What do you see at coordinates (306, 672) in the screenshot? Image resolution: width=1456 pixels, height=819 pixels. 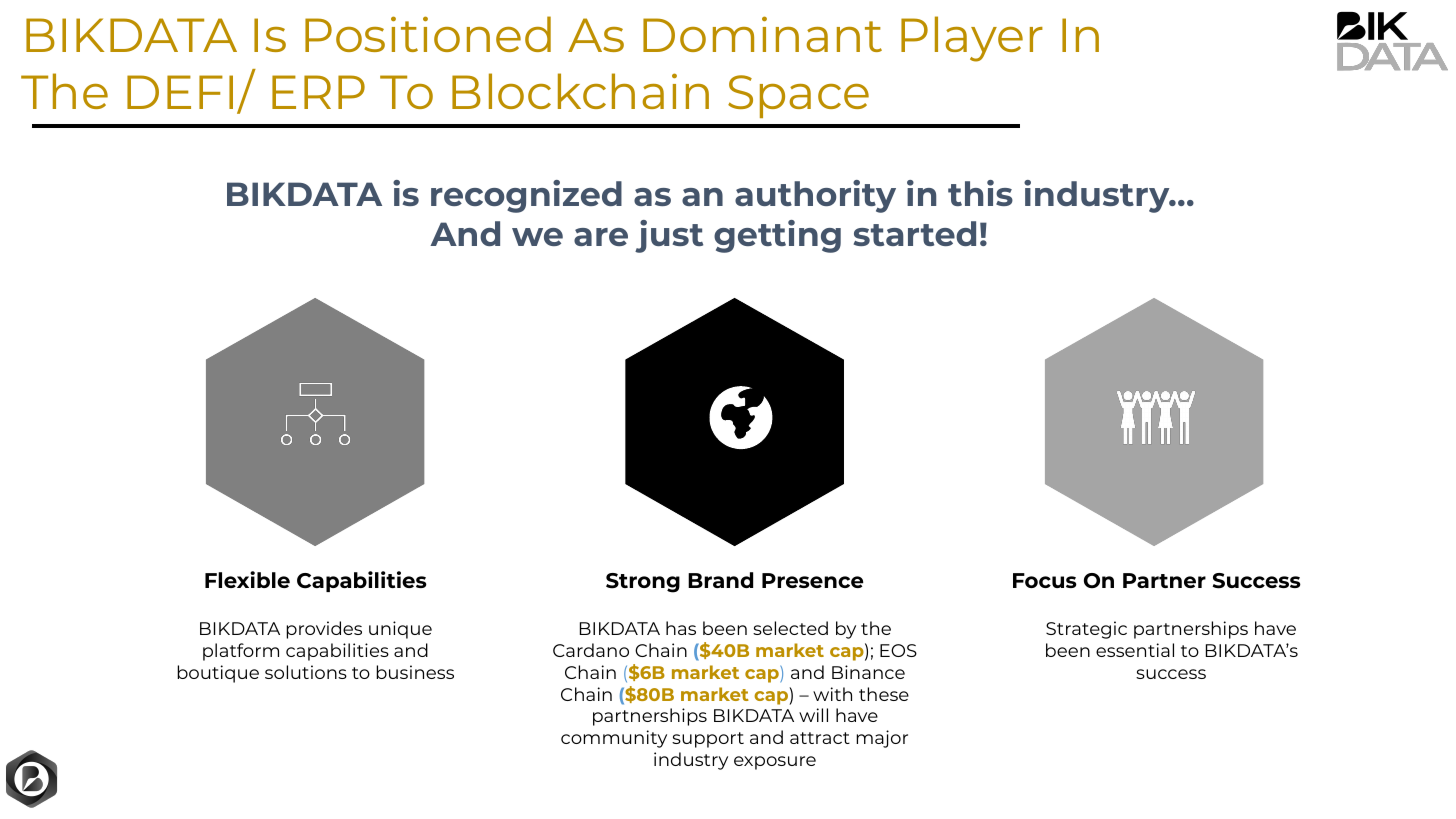 I see `solutions` at bounding box center [306, 672].
